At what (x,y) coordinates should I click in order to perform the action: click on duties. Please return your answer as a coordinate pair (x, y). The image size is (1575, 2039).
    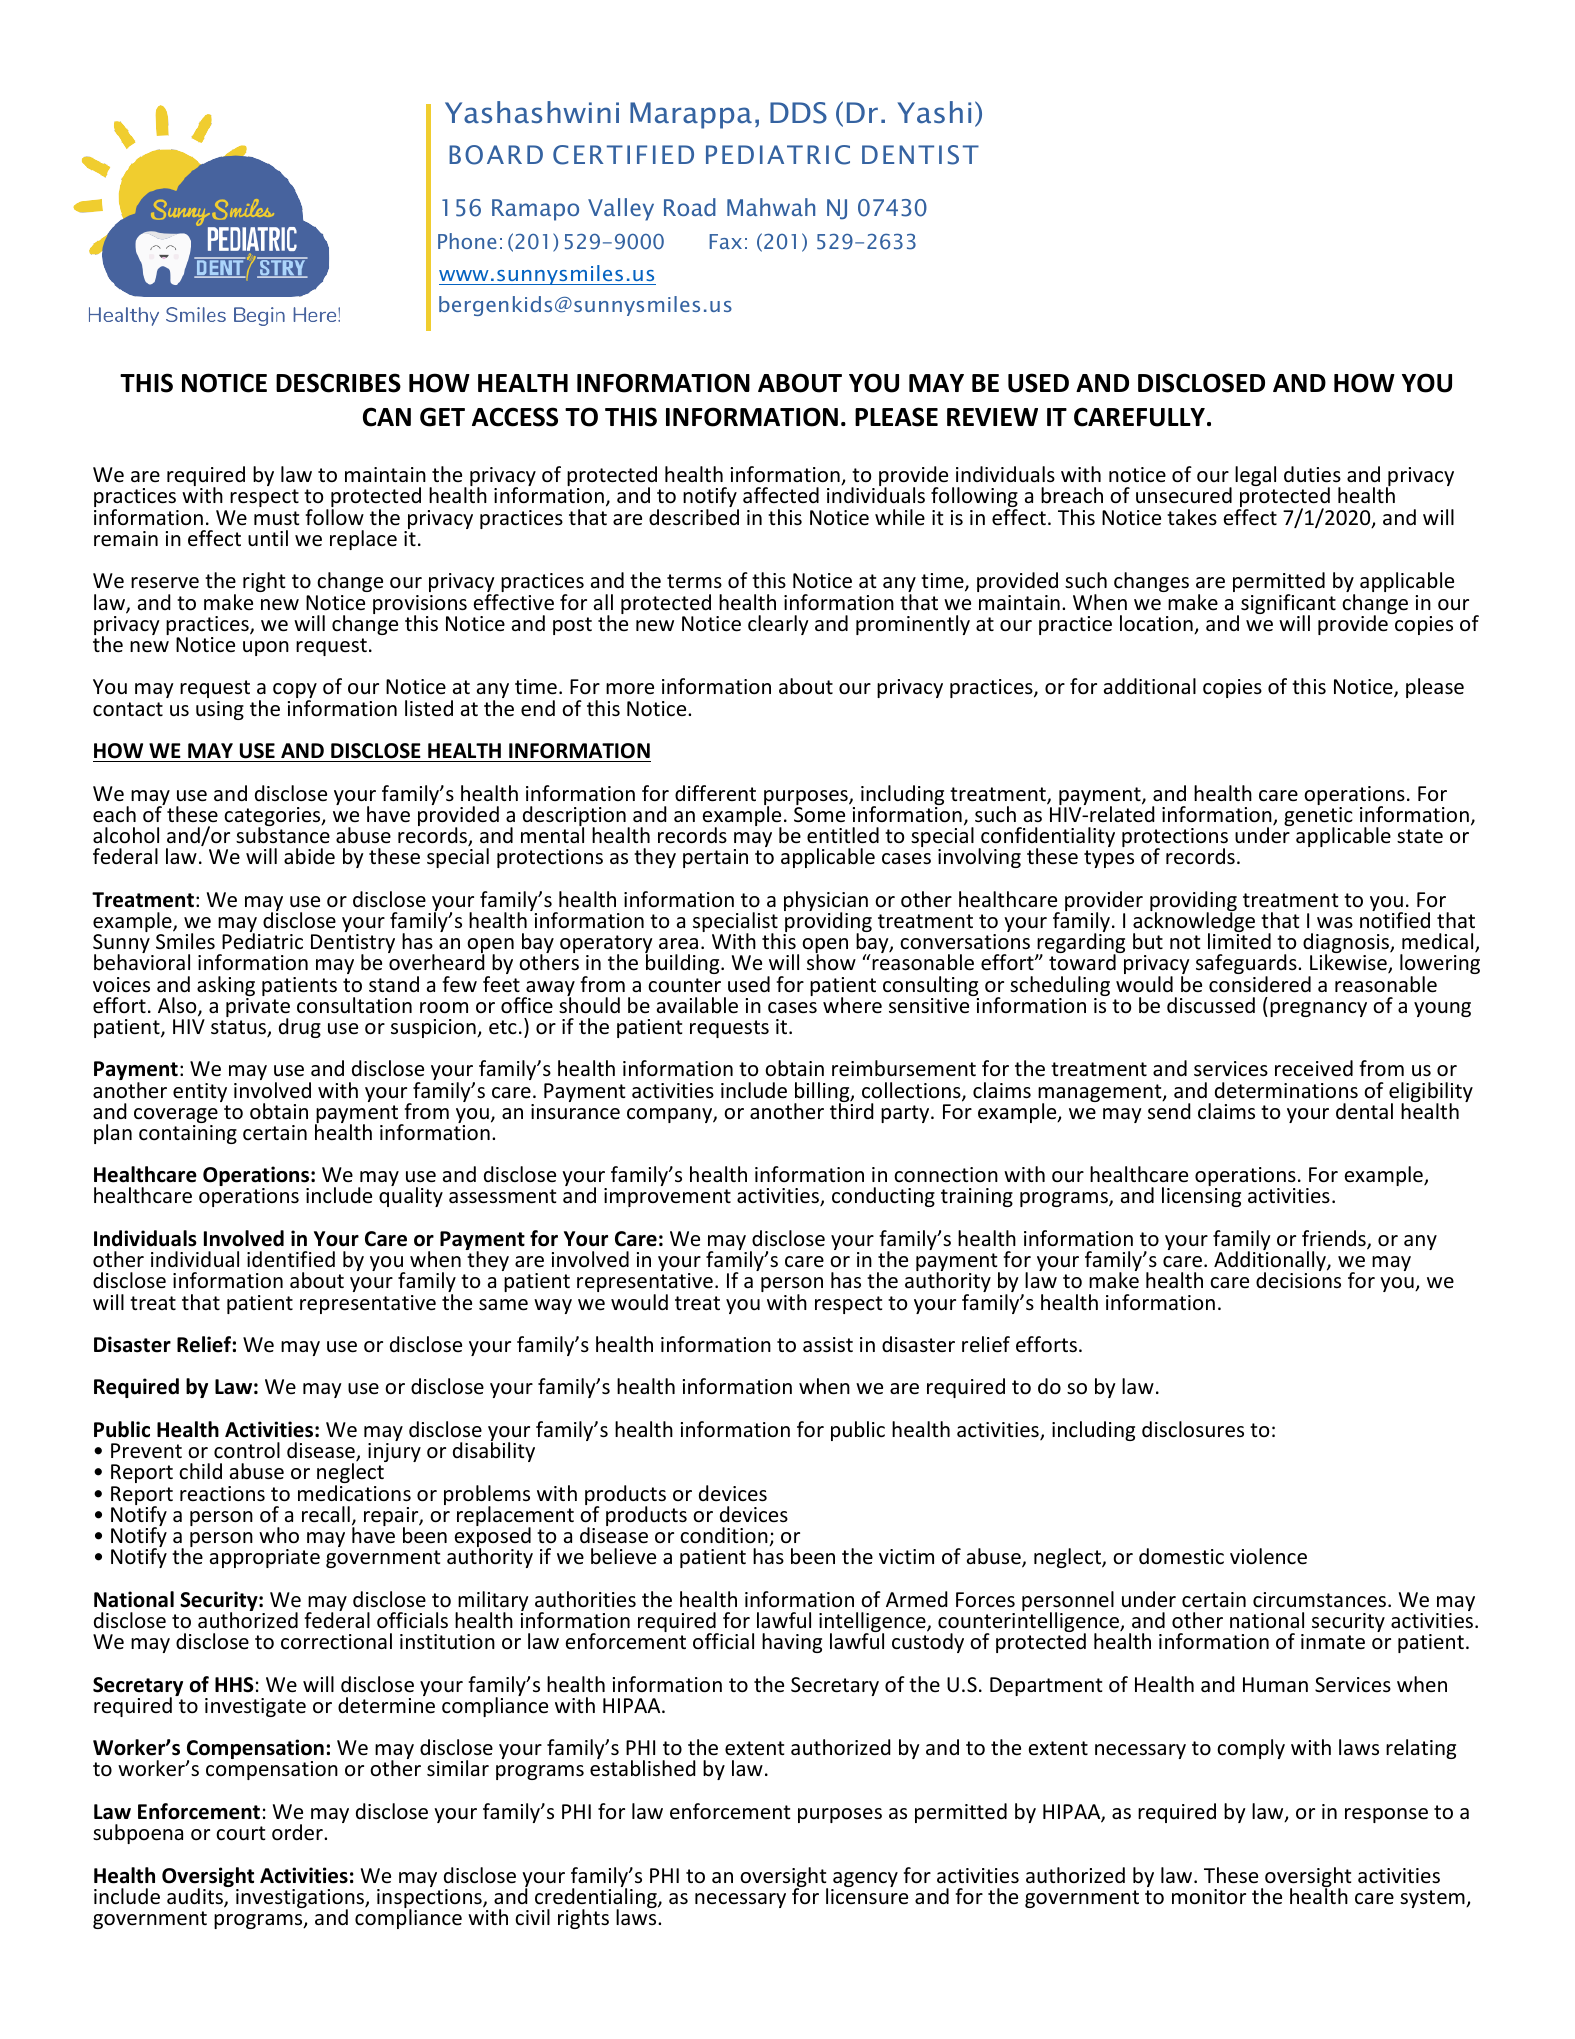
    Looking at the image, I should click on (1312, 474).
